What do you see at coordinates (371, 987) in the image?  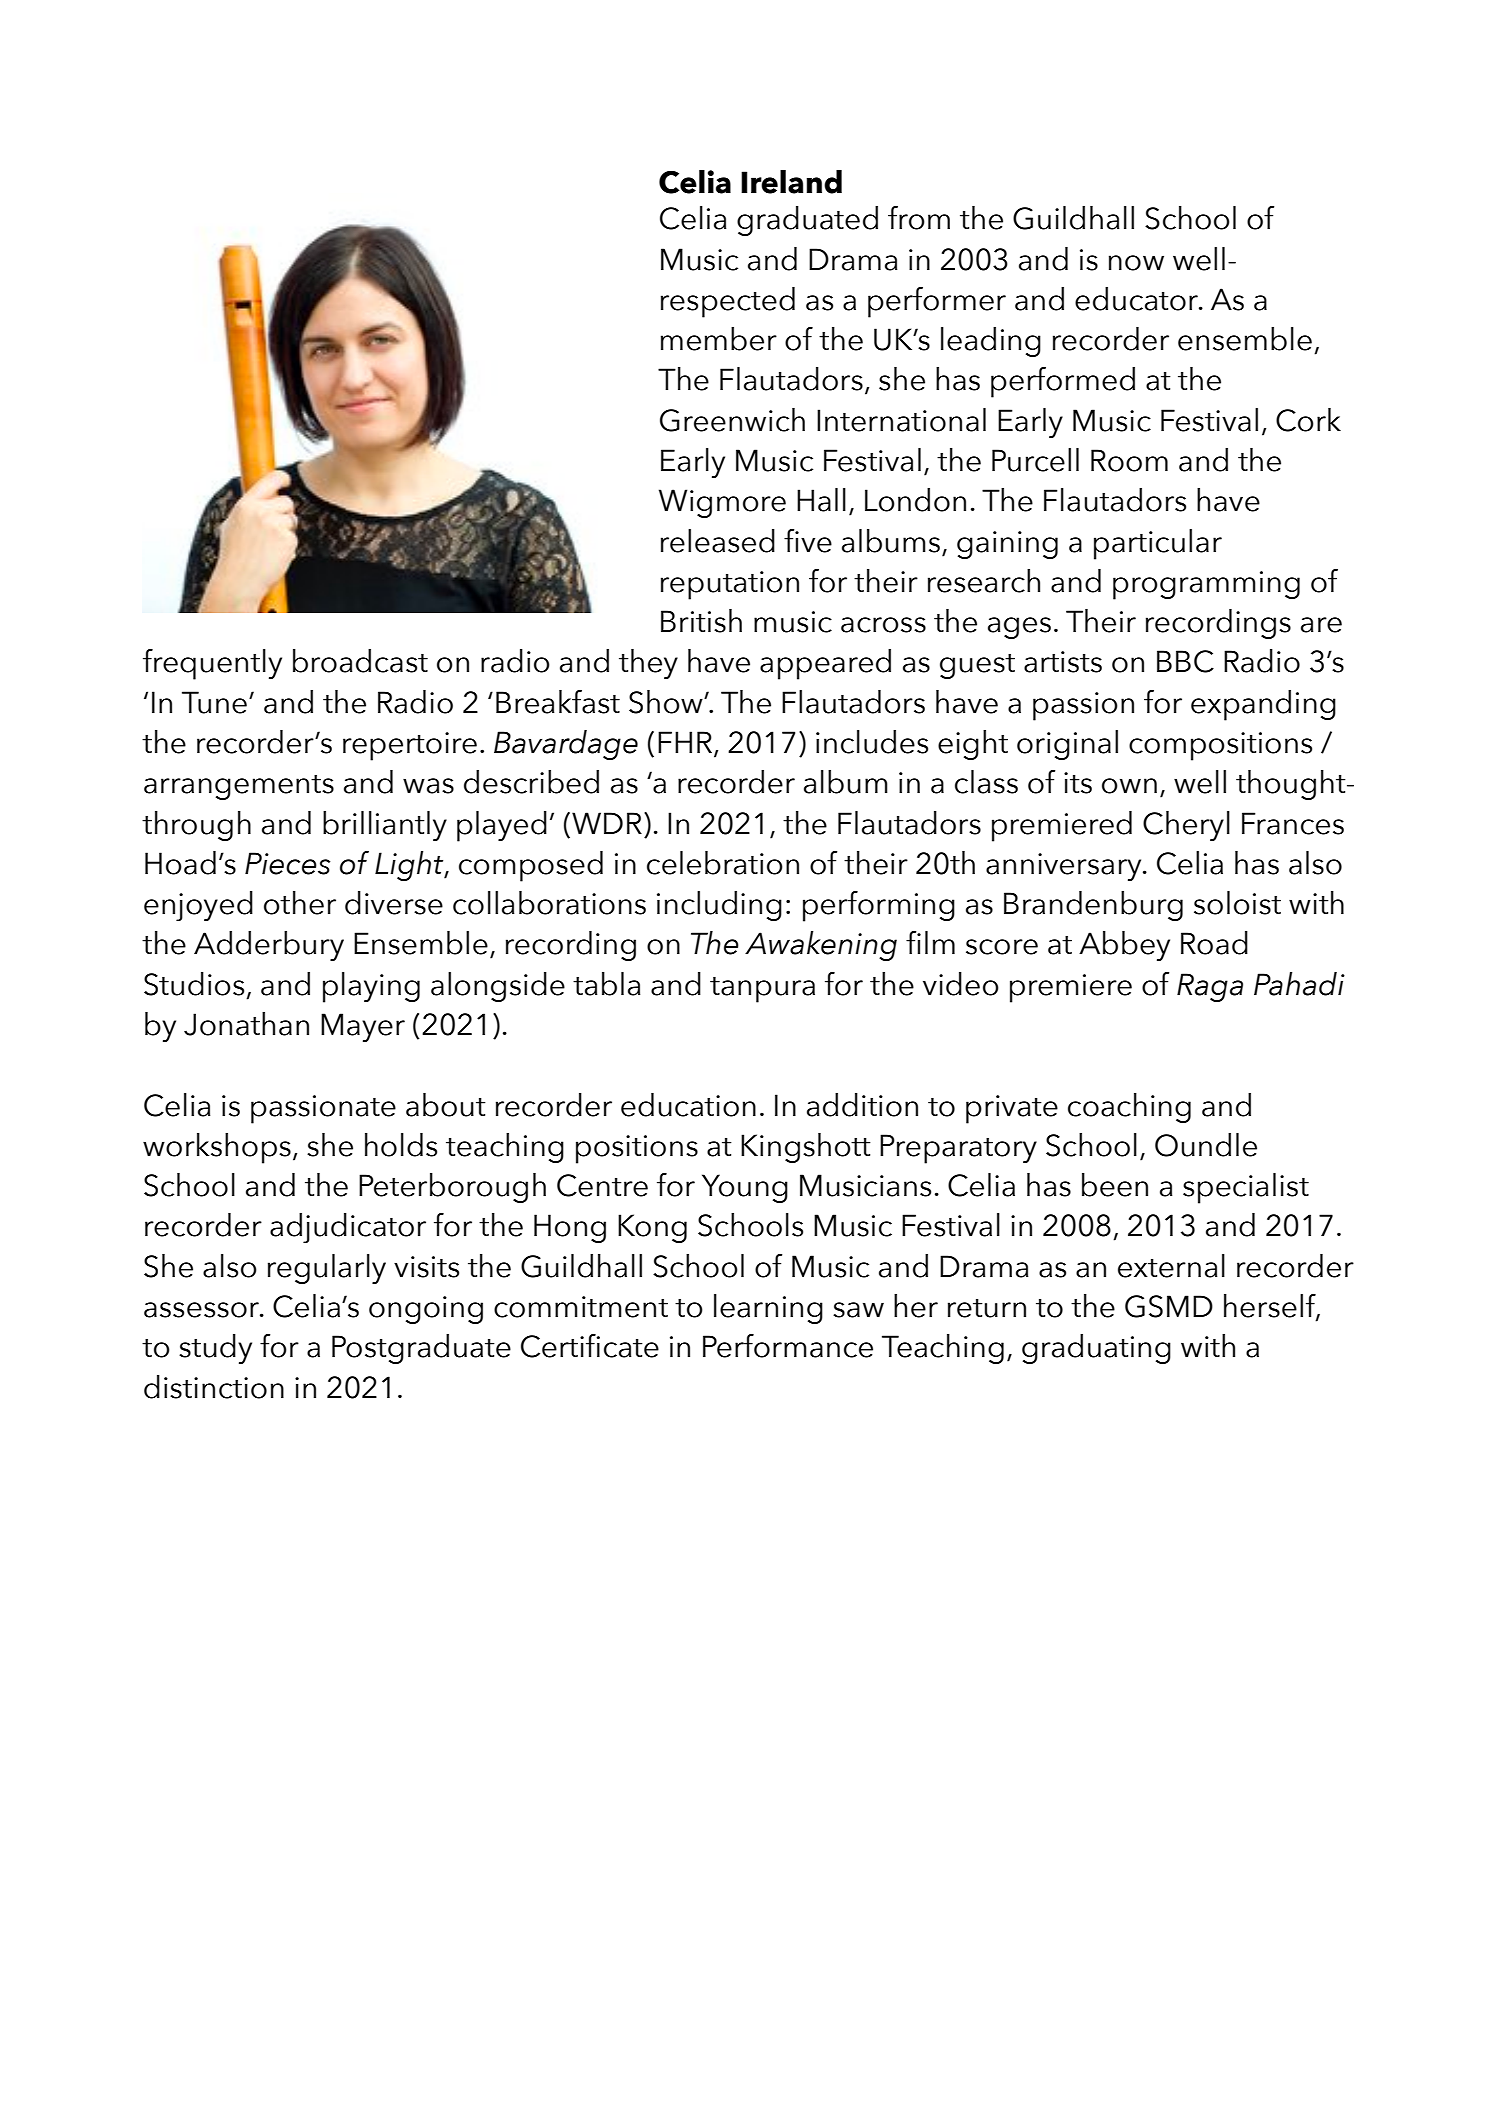 I see `playing` at bounding box center [371, 987].
